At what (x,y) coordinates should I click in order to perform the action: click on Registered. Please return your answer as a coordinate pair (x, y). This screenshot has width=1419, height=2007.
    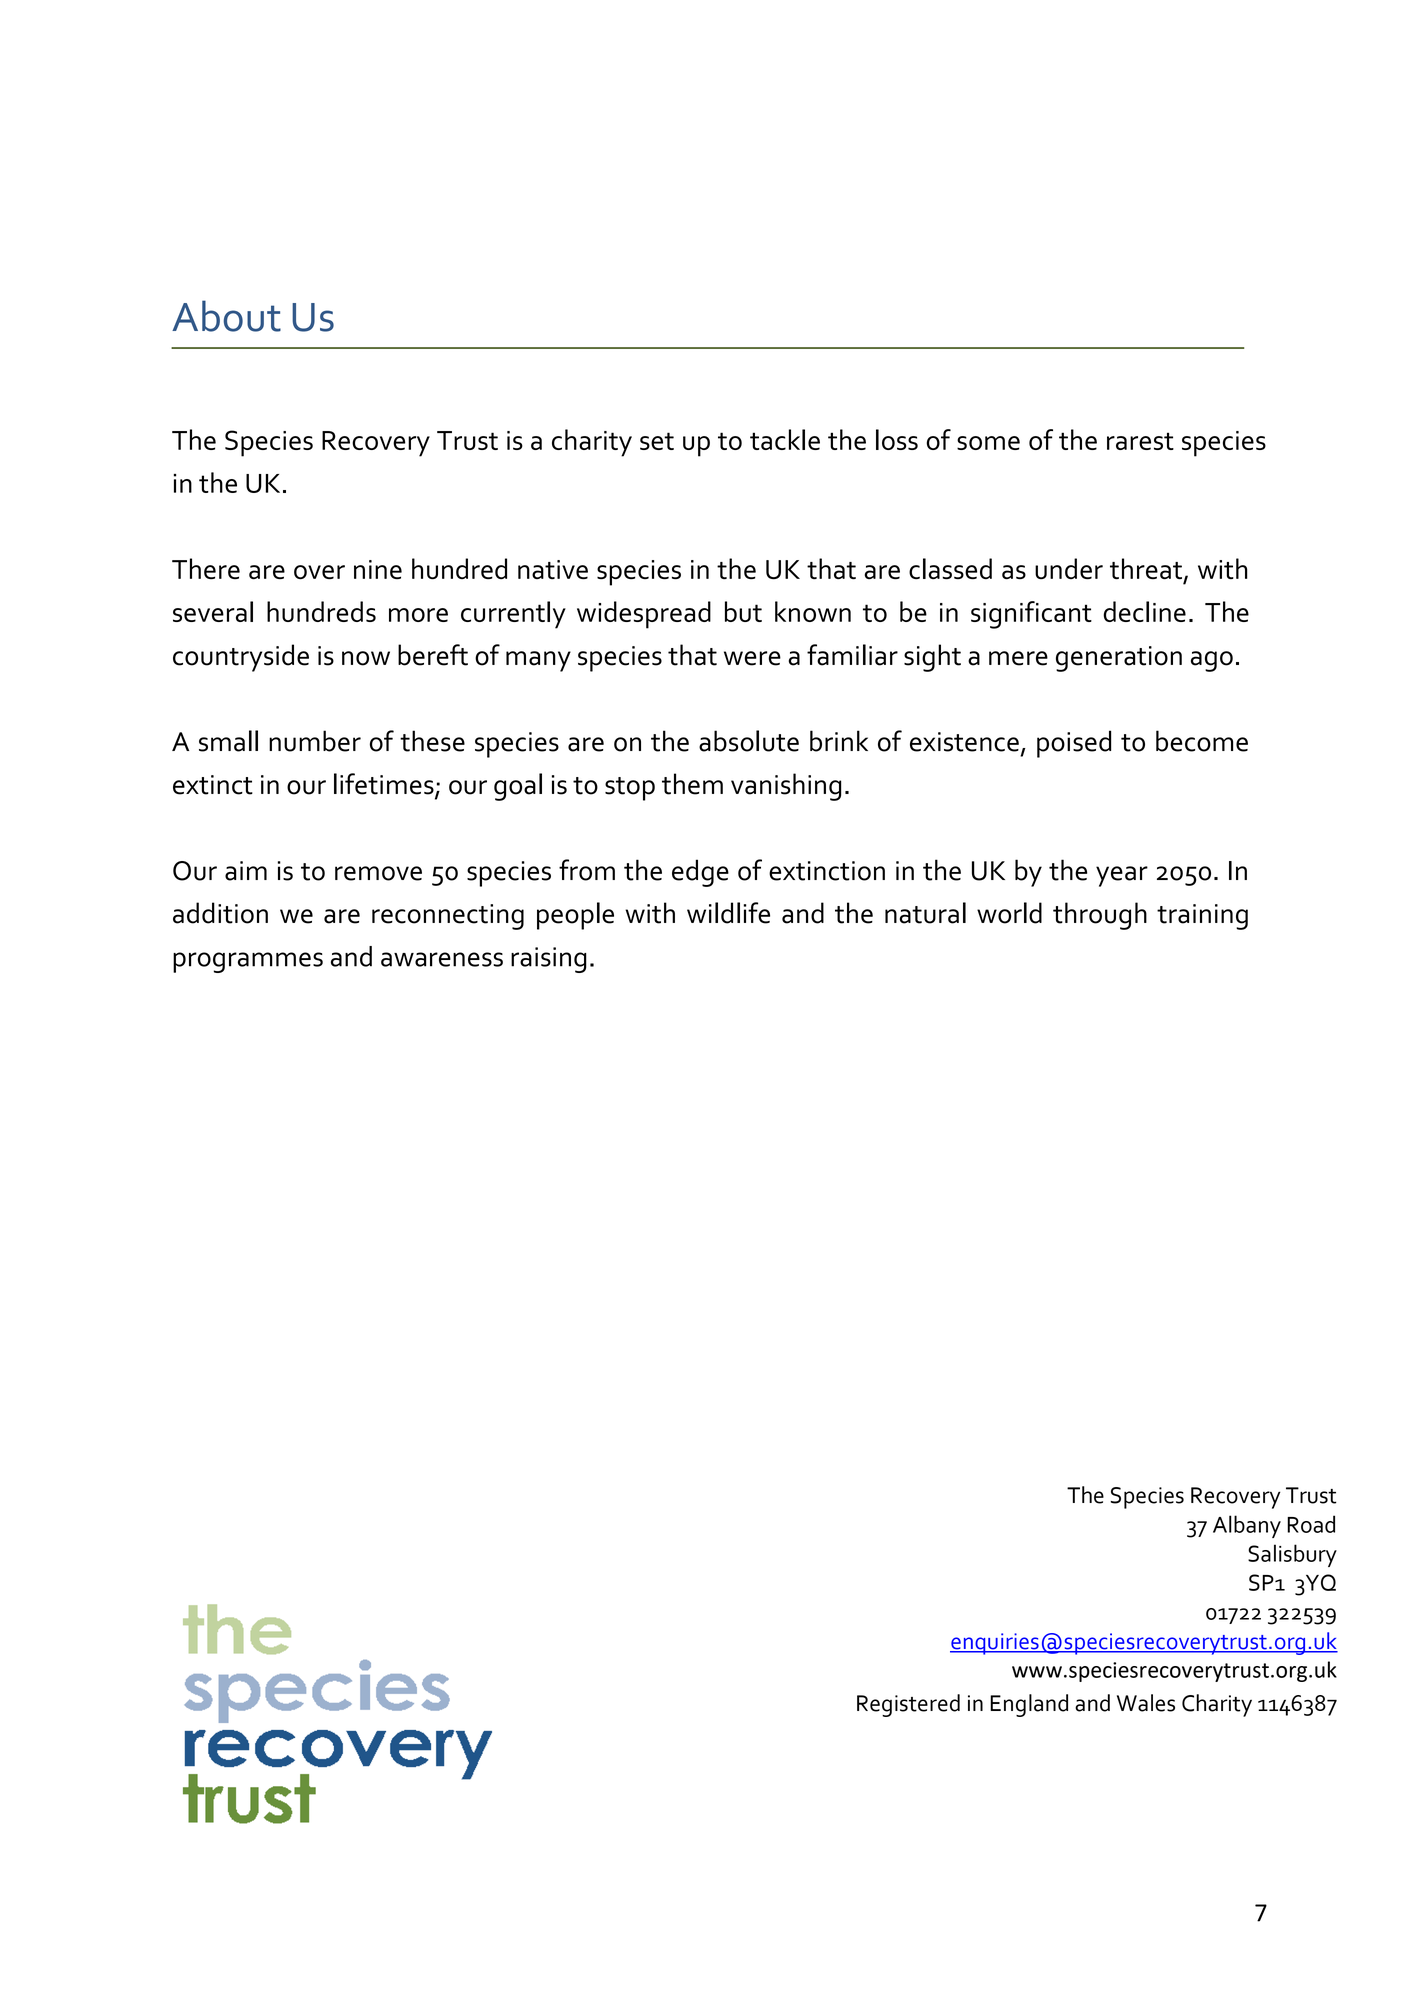
    Looking at the image, I should click on (908, 1705).
